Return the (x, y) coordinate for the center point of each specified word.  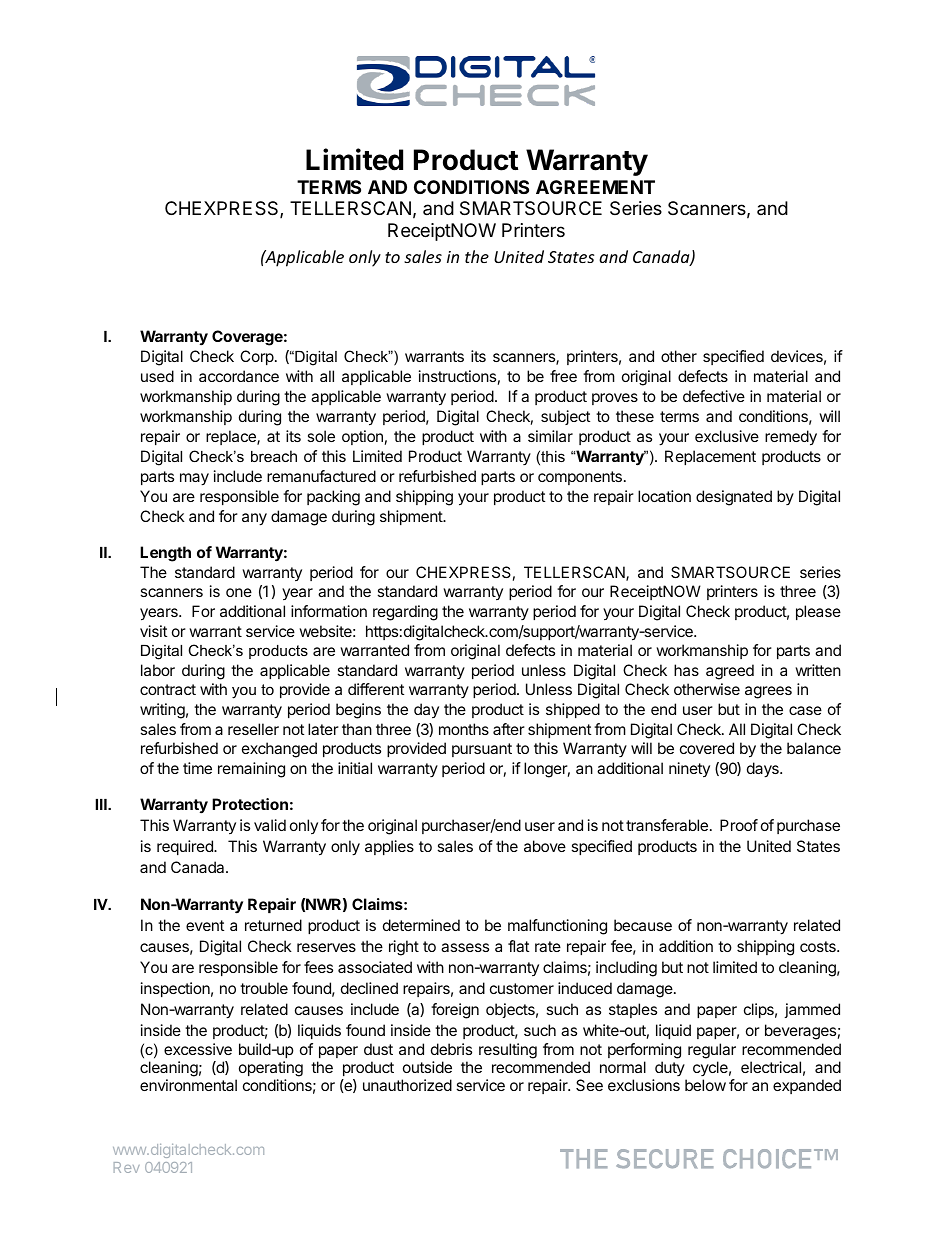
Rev (127, 1167)
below (705, 1085)
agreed (730, 672)
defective (714, 396)
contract (168, 689)
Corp (257, 357)
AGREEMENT (595, 187)
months (464, 729)
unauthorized (407, 1085)
